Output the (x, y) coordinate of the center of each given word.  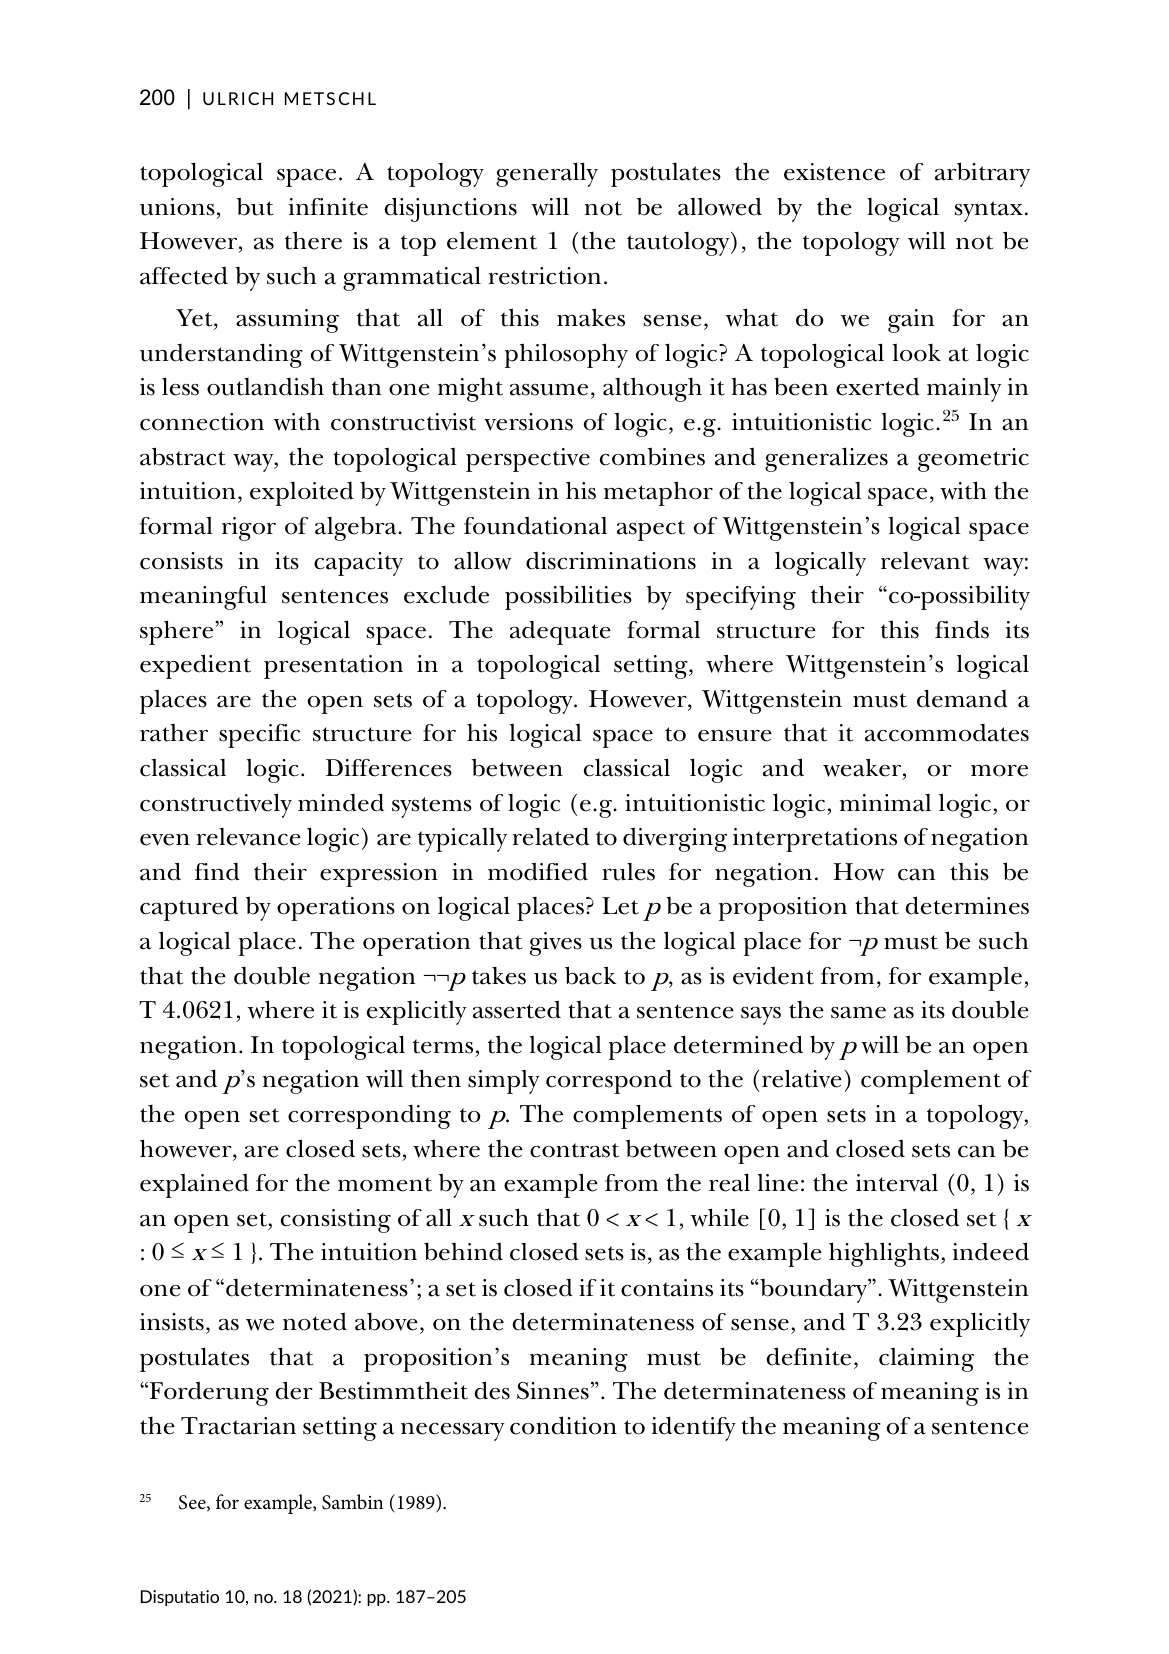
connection (202, 422)
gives (556, 944)
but (255, 206)
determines (967, 905)
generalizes (826, 459)
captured (189, 908)
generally (547, 174)
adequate (560, 633)
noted (315, 1321)
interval (897, 1182)
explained (194, 1185)
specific (260, 736)
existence (834, 172)
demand (962, 698)
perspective (528, 460)
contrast (575, 1150)
